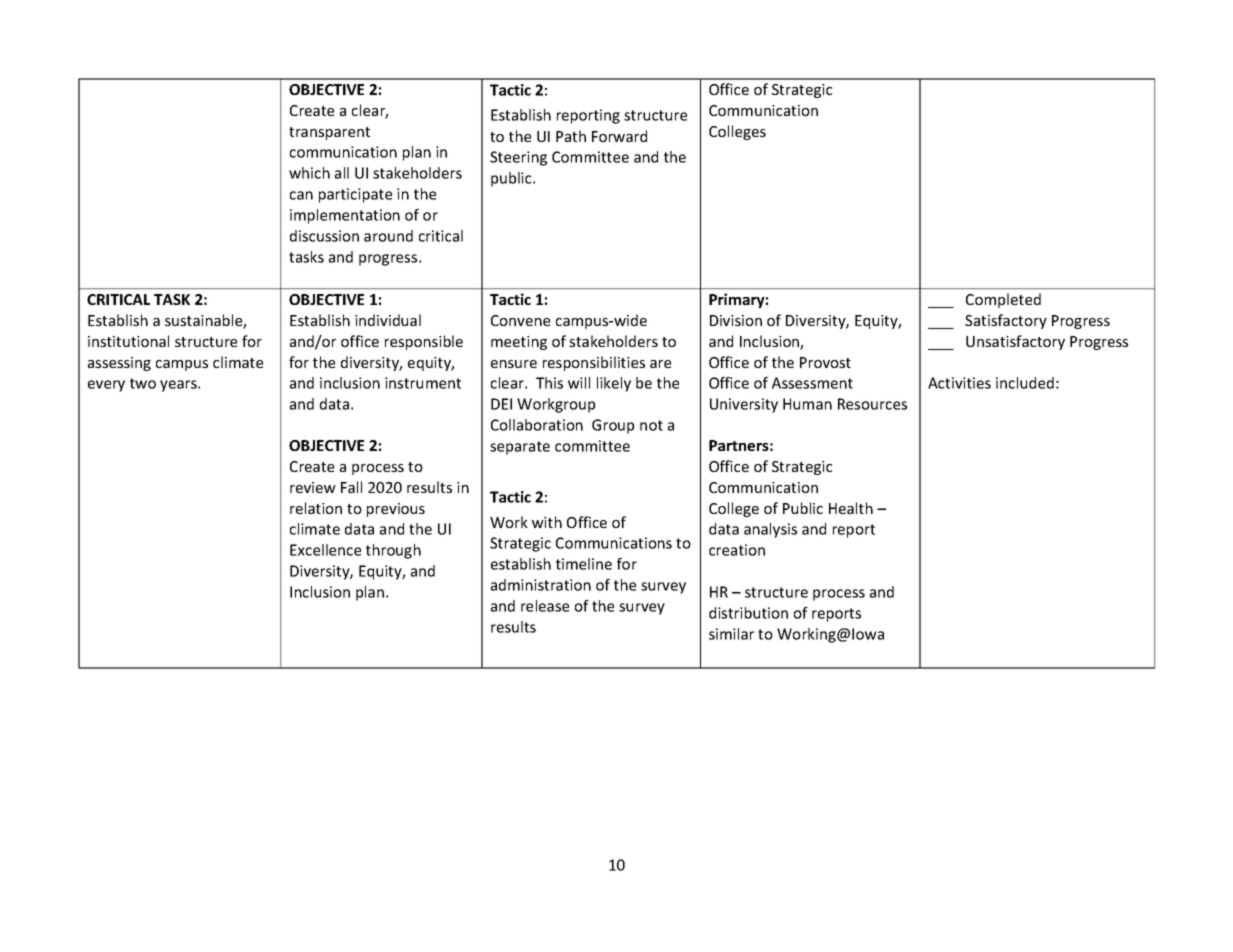 This screenshot has height=952, width=1233. Describe the element at coordinates (571, 136) in the screenshot. I see `Path` at that location.
